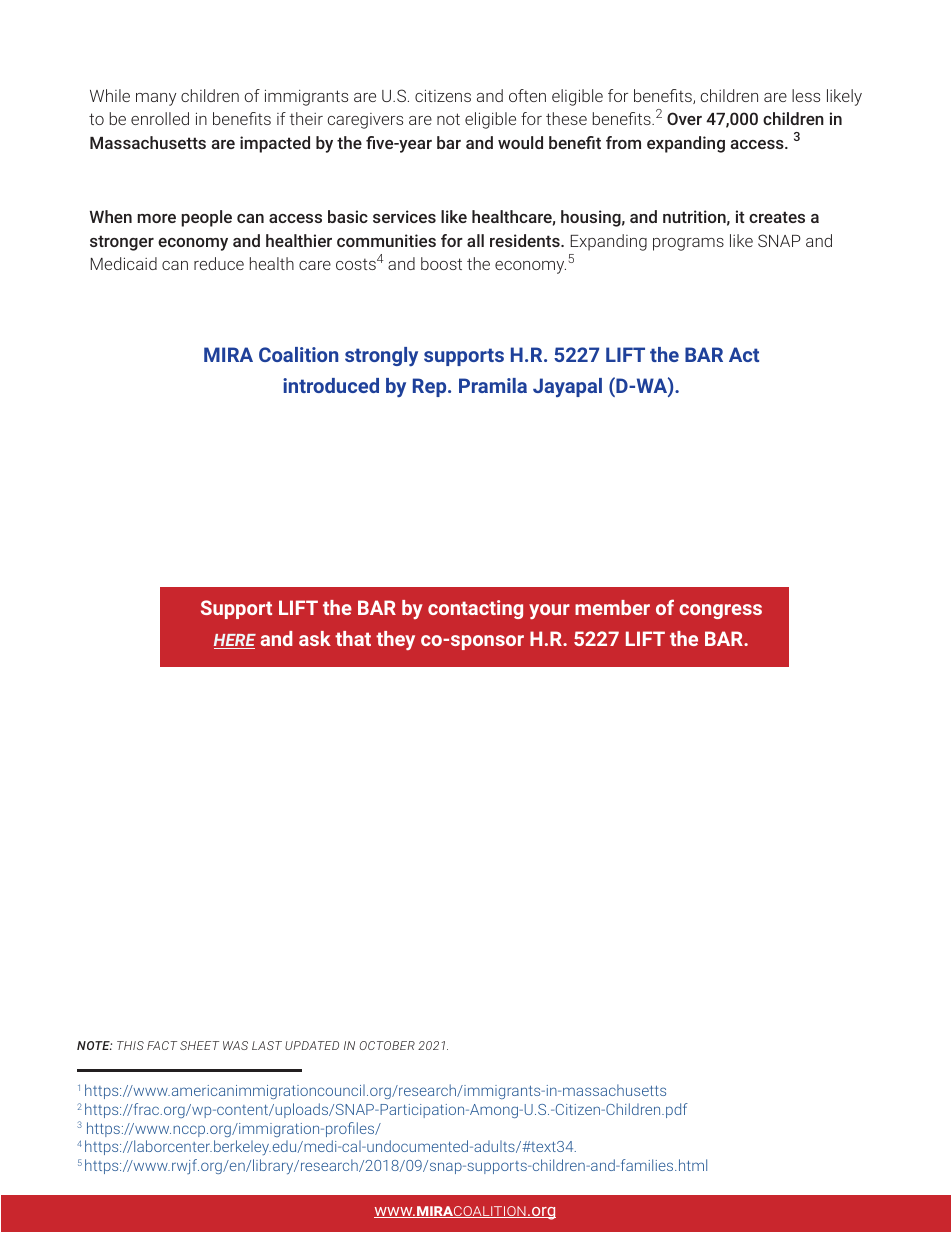 This document has height=1233, width=952. What do you see at coordinates (720, 611) in the document?
I see `congress` at bounding box center [720, 611].
